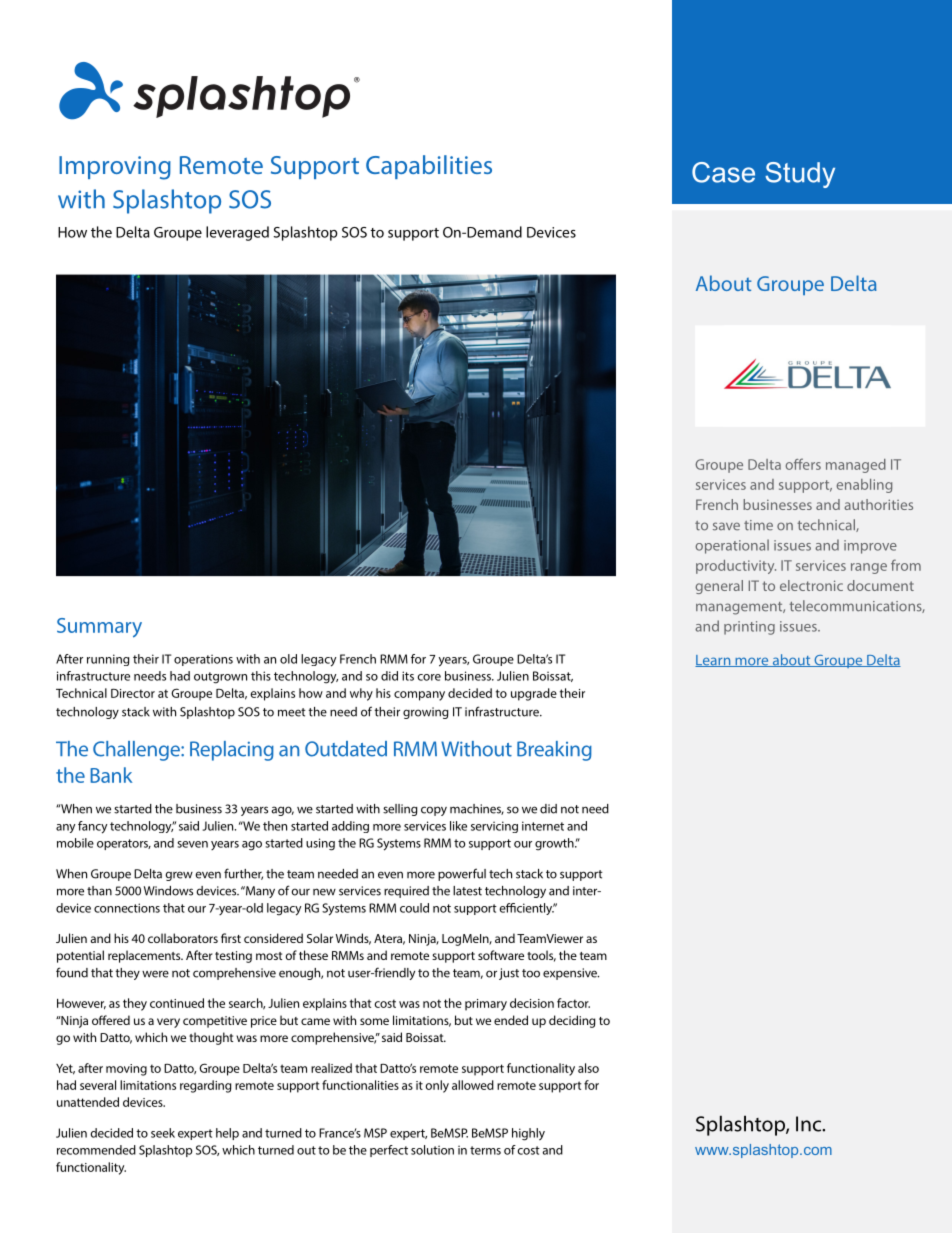 Image resolution: width=952 pixels, height=1233 pixels. What do you see at coordinates (115, 168) in the screenshot?
I see `Improving` at bounding box center [115, 168].
